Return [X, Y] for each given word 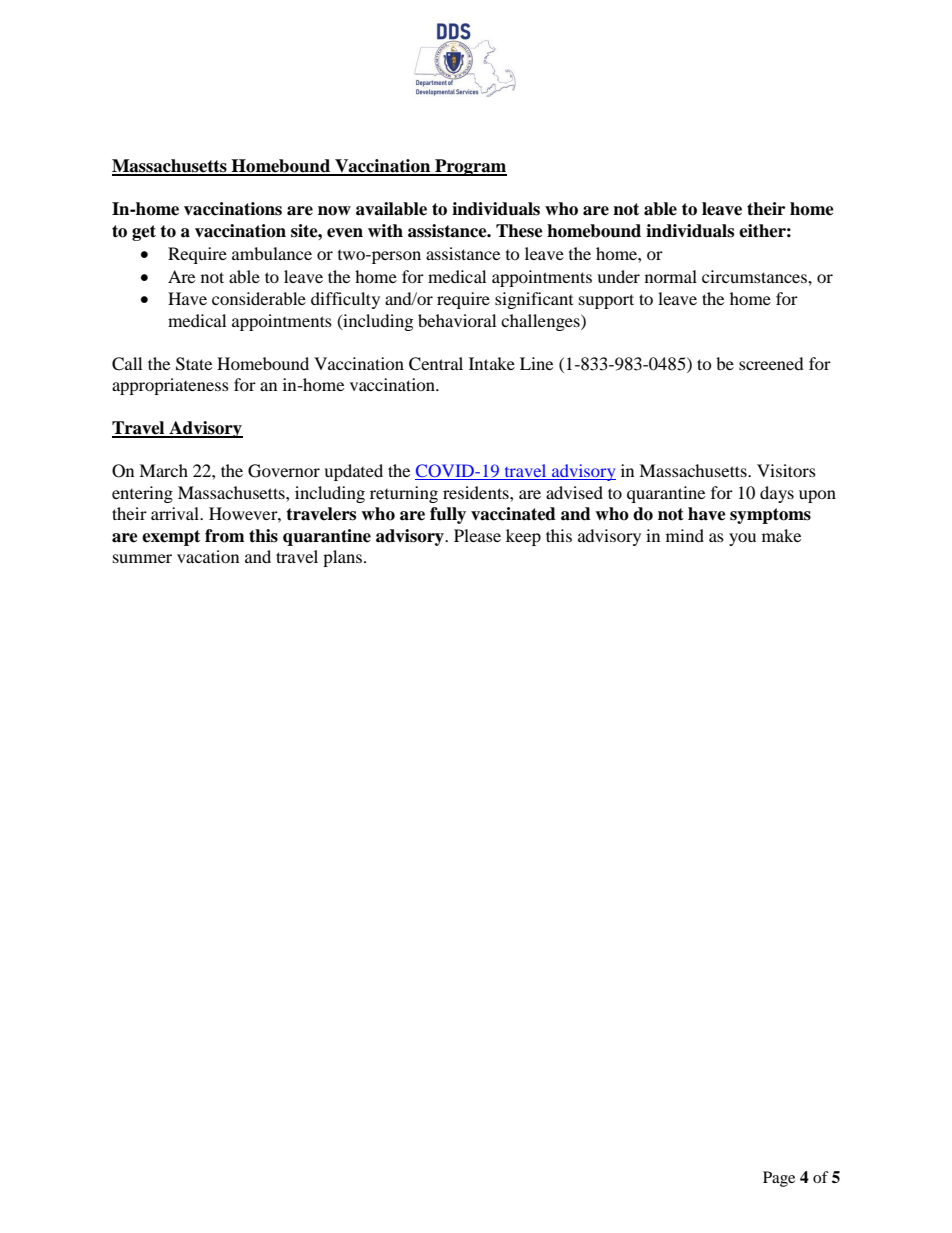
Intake [492, 363]
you [742, 539]
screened [771, 363]
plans [344, 558]
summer [142, 558]
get [144, 233]
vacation [208, 556]
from [225, 536]
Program [470, 167]
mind [685, 535]
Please [477, 535]
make [781, 535]
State [194, 364]
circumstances [755, 276]
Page [779, 1179]
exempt [171, 538]
